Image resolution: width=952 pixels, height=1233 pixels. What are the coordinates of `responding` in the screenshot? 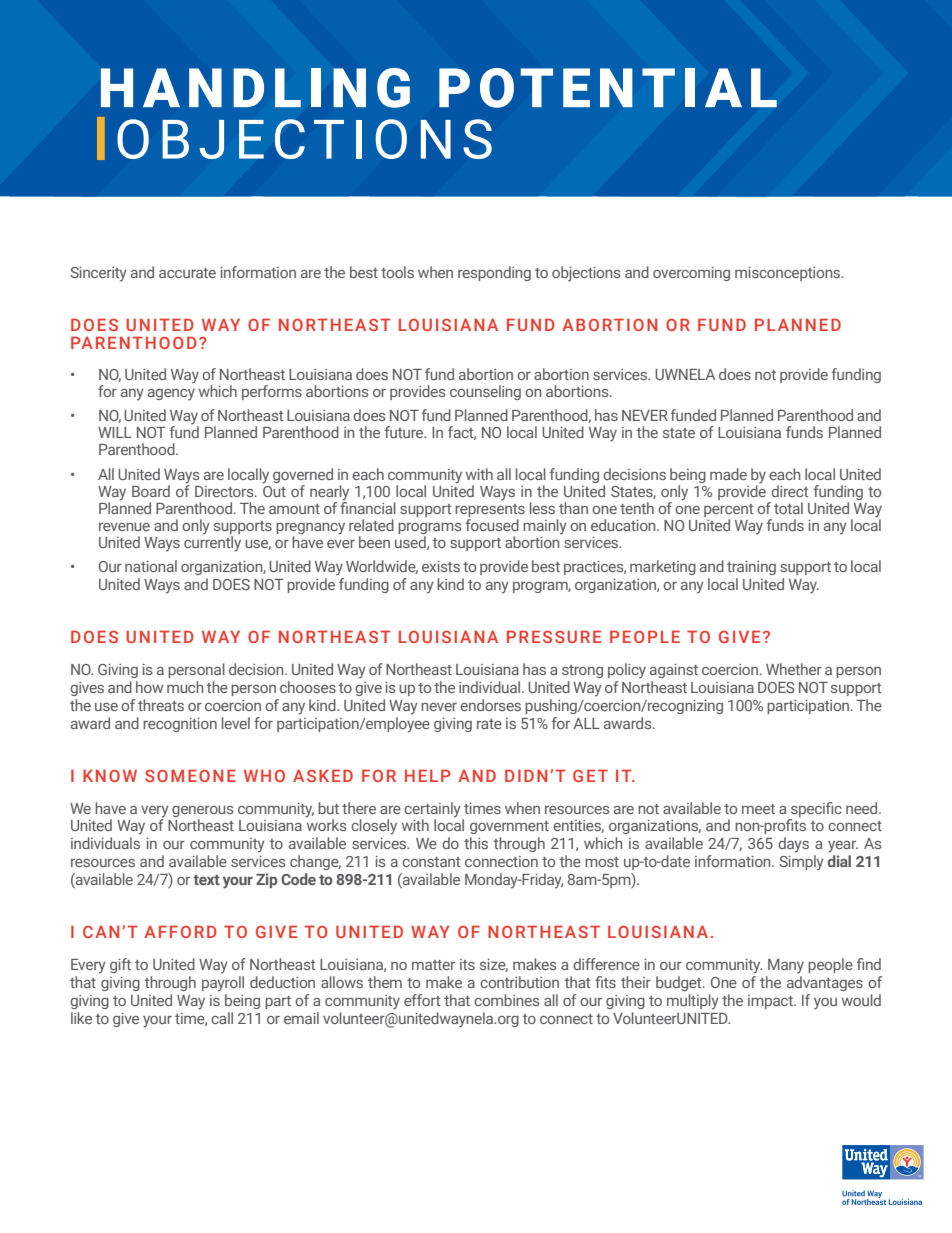 It's located at (494, 273).
